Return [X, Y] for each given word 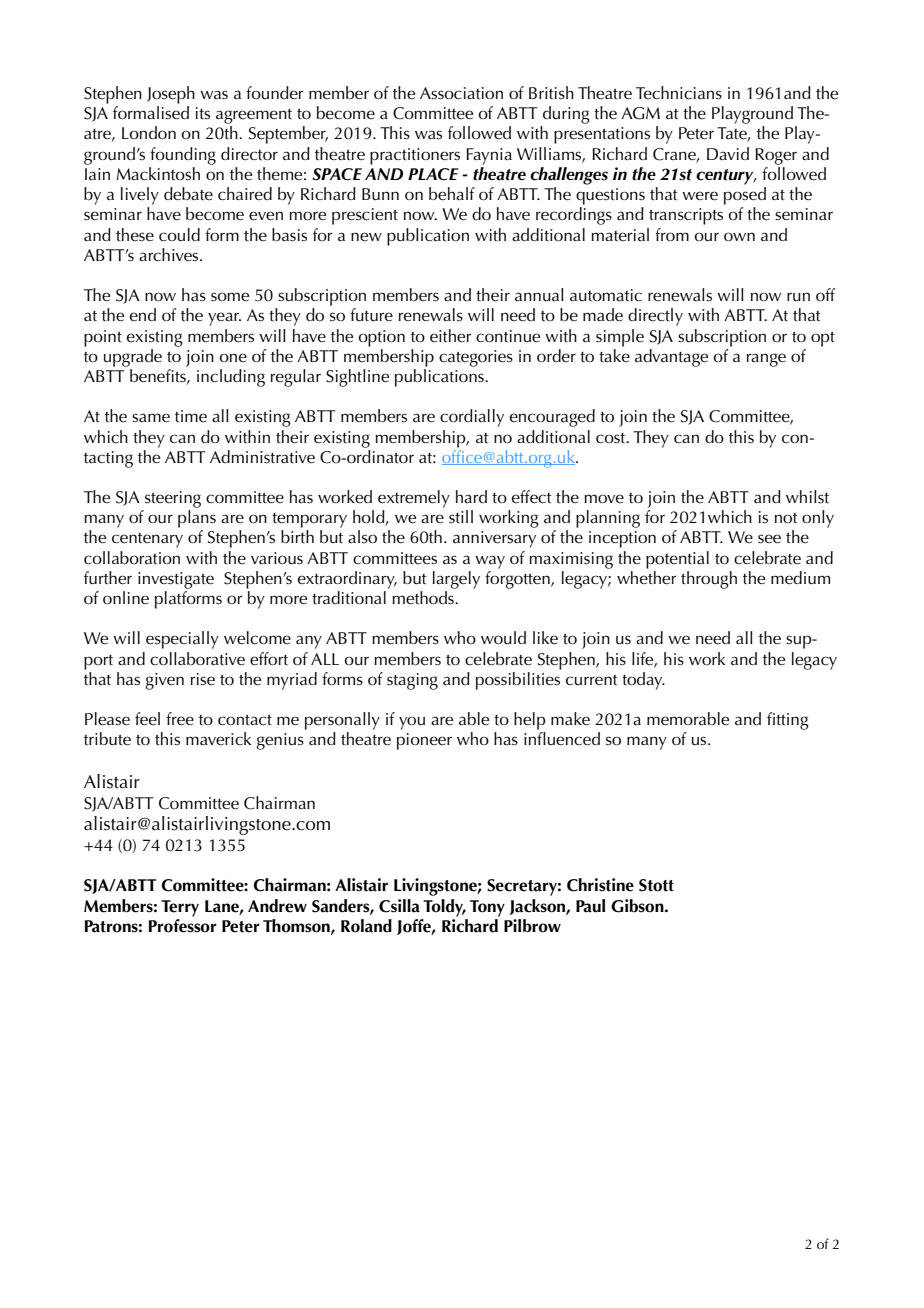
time [191, 416]
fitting [788, 721]
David [728, 153]
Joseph [171, 95]
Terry [180, 908]
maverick [218, 739]
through [709, 580]
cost [612, 438]
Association [461, 93]
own [739, 236]
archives [170, 255]
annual [539, 294]
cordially [472, 418]
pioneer [424, 741]
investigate [176, 580]
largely [456, 580]
